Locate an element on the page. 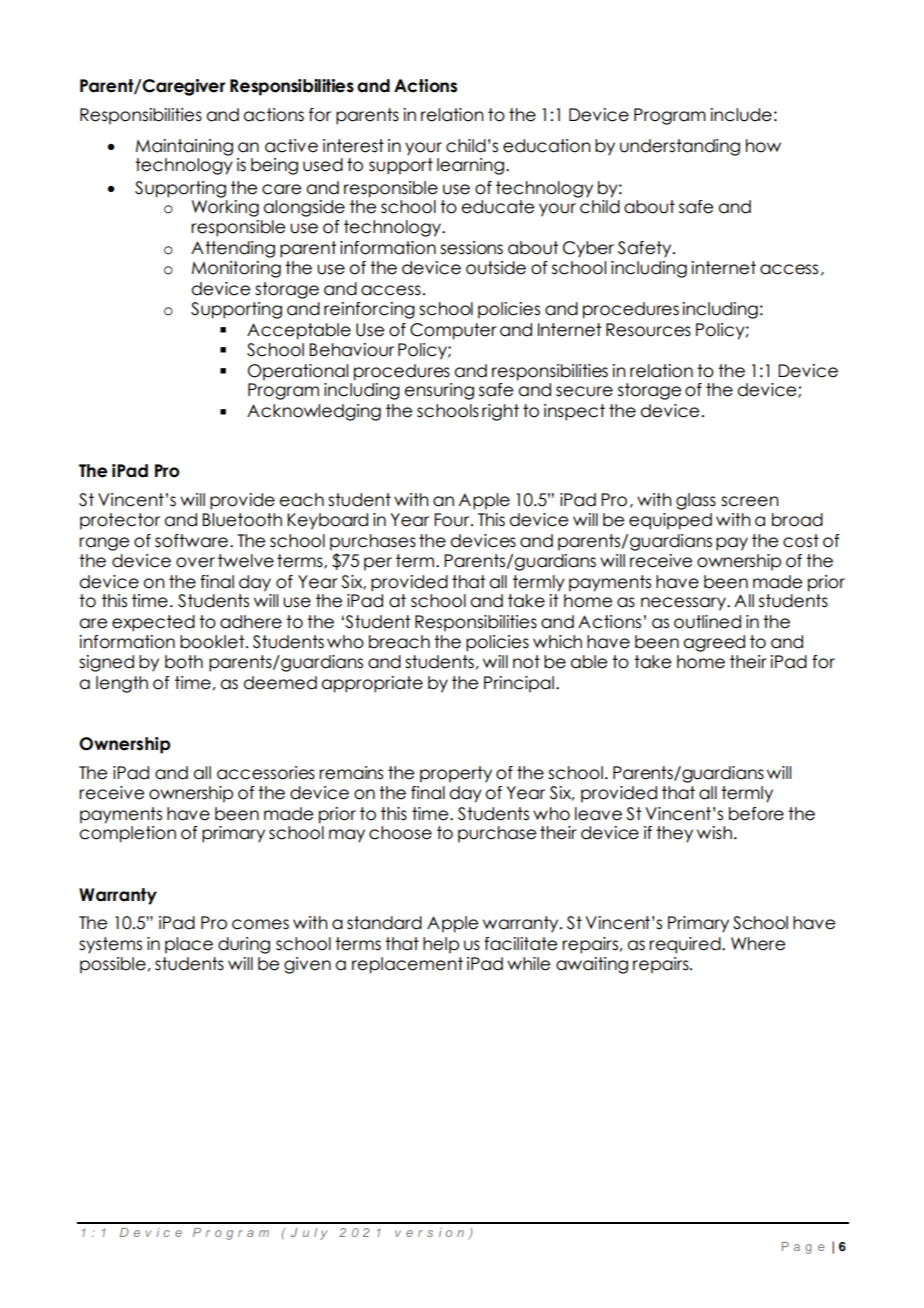 This document has height=1308, width=924. required is located at coordinates (686, 945).
